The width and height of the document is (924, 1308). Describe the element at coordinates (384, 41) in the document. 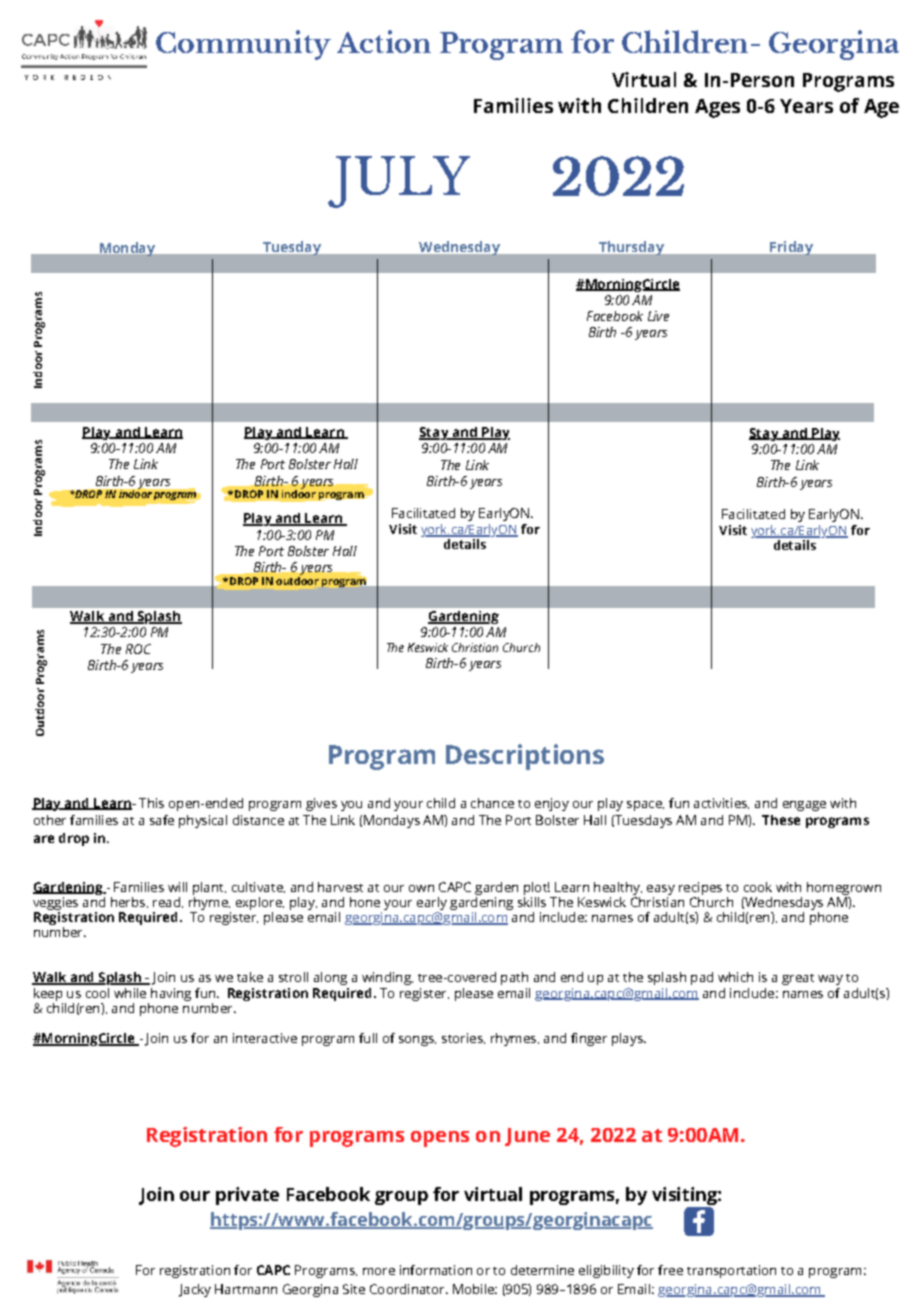

I see `Action` at that location.
